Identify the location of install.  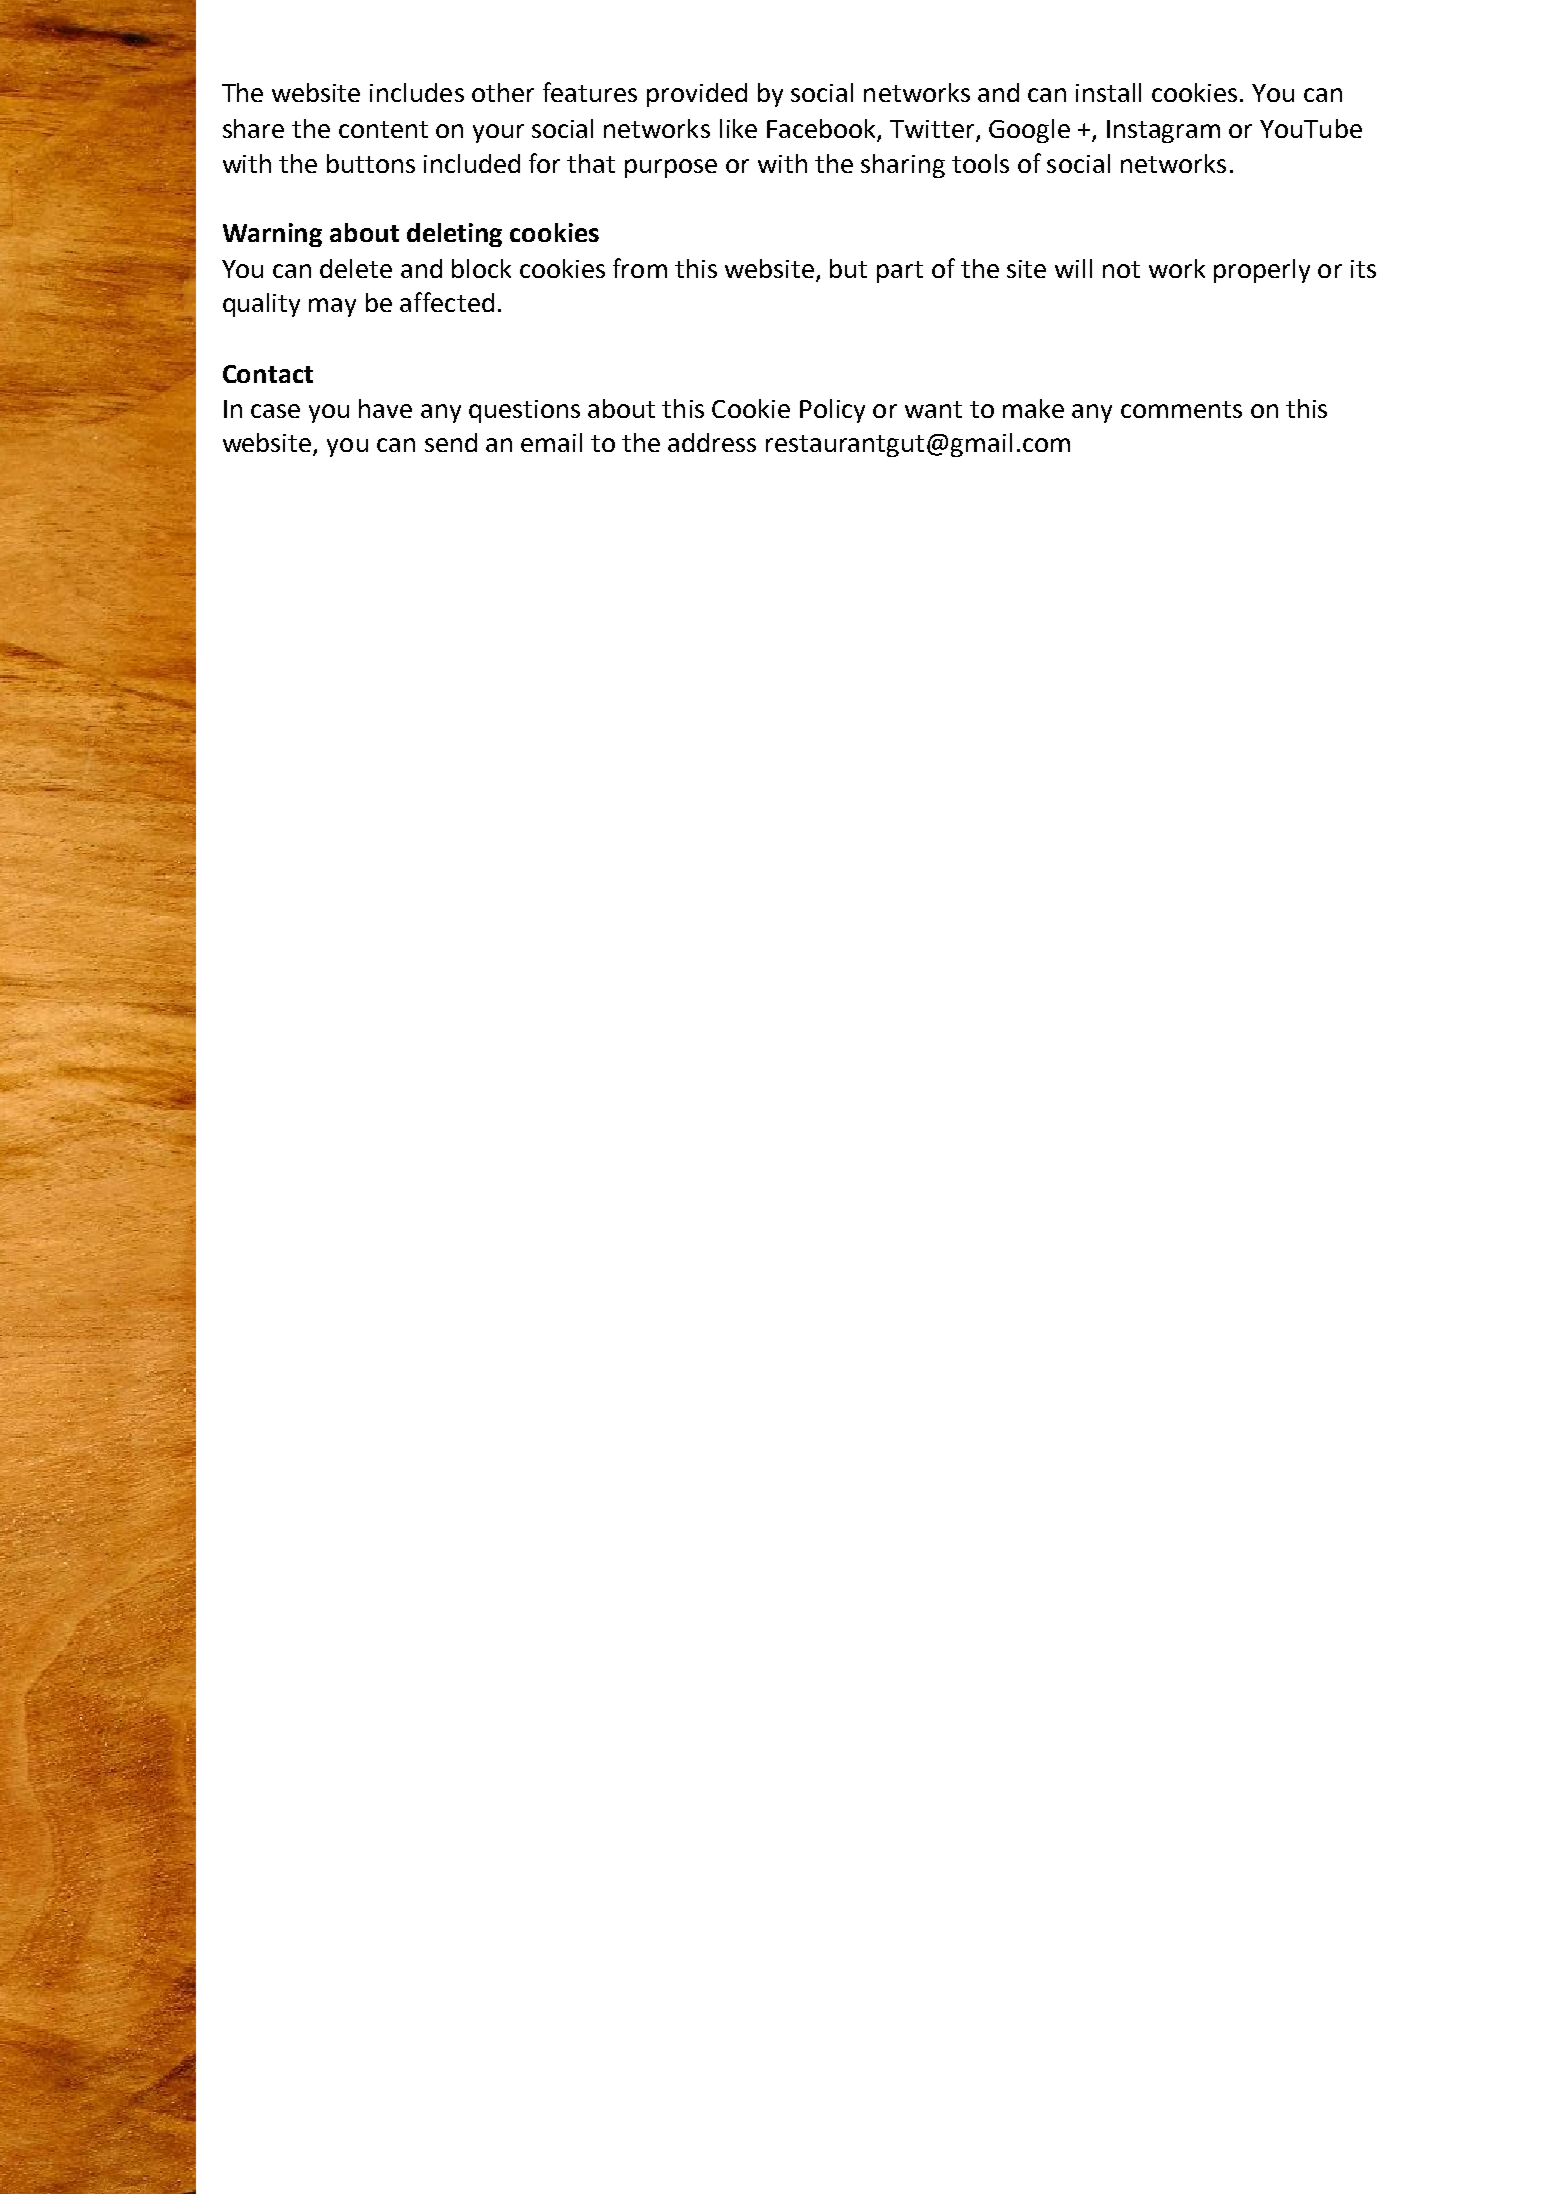
(1108, 92).
